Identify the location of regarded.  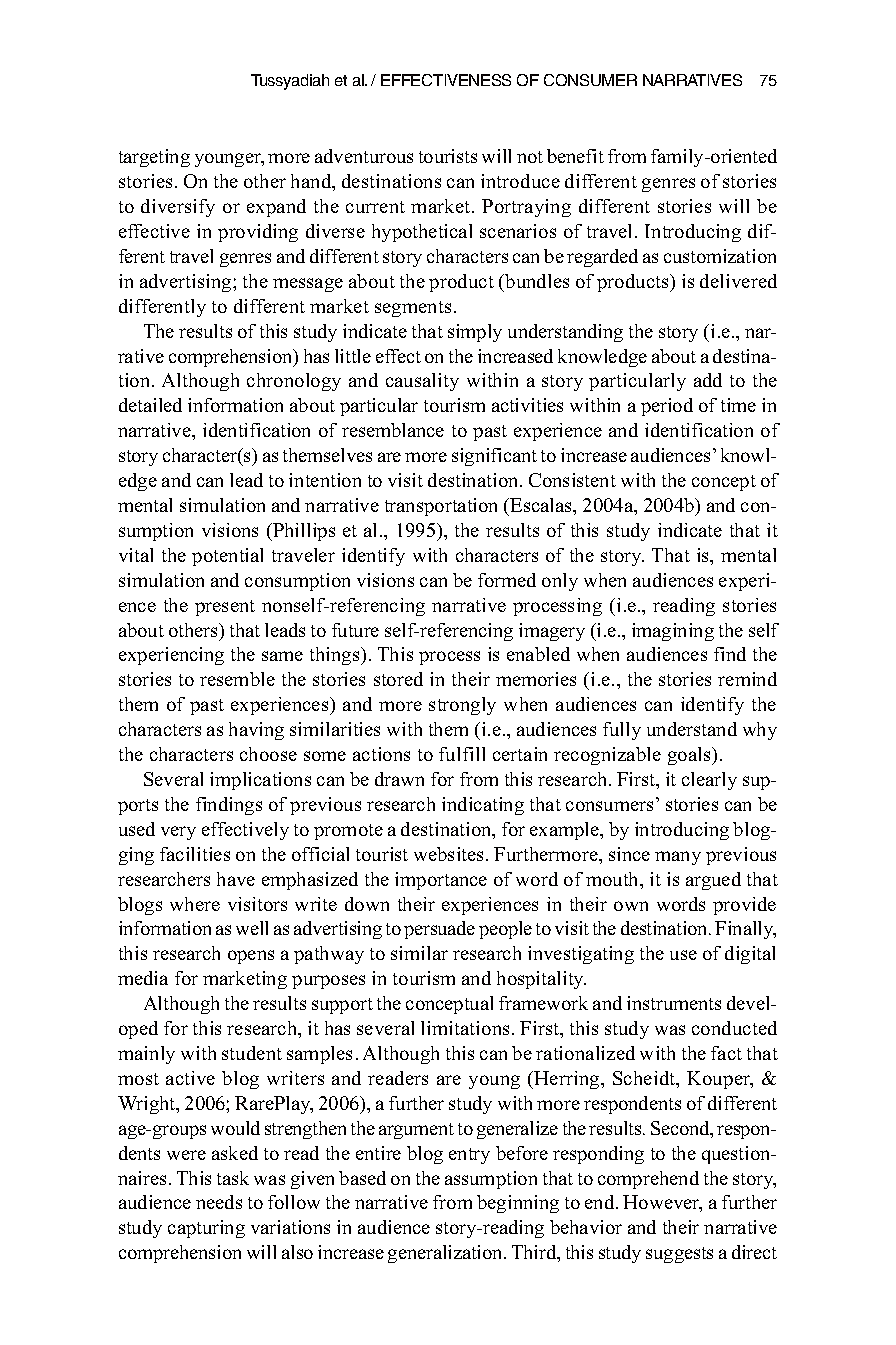
(602, 258).
